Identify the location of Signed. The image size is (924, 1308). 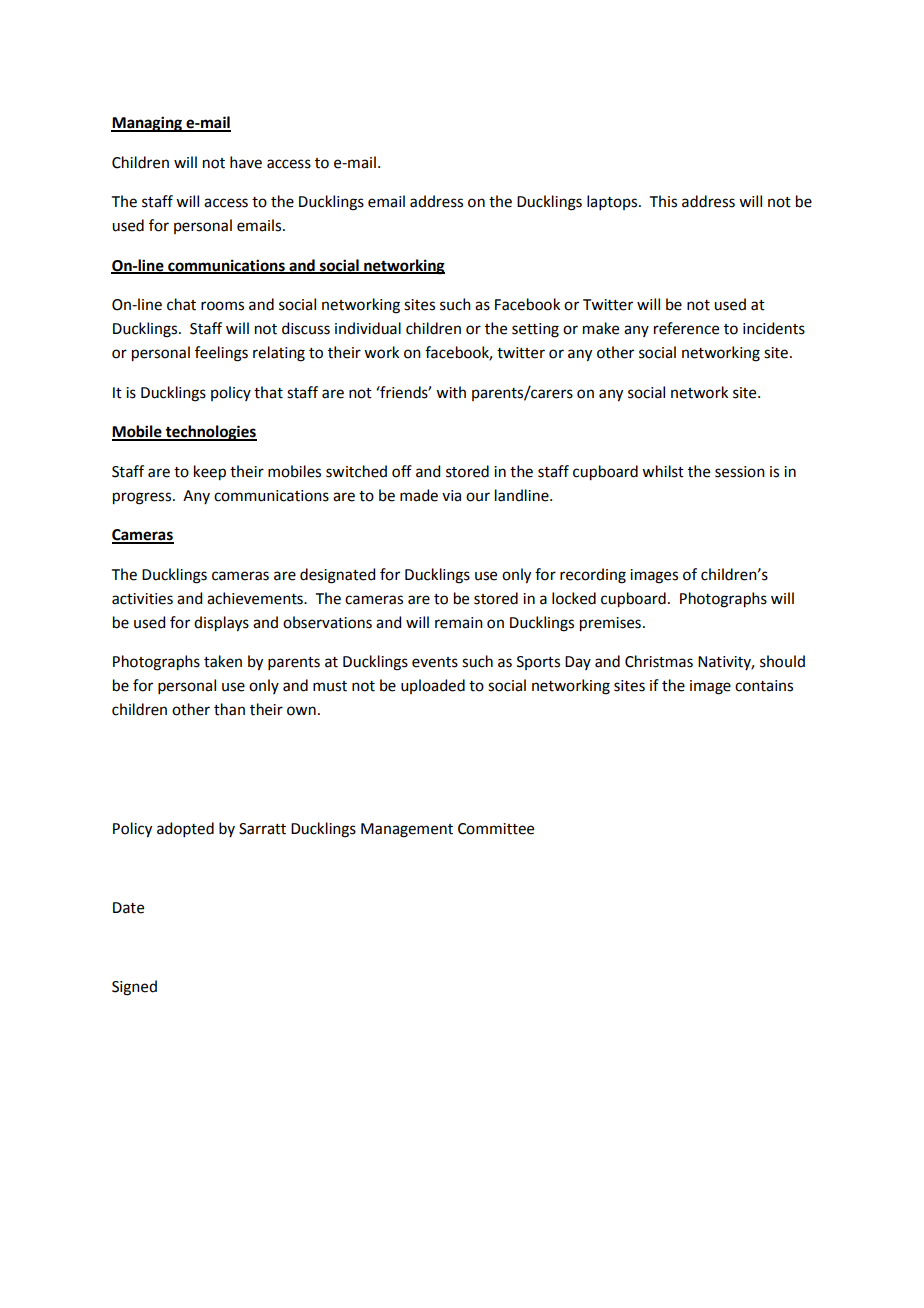
(134, 988).
